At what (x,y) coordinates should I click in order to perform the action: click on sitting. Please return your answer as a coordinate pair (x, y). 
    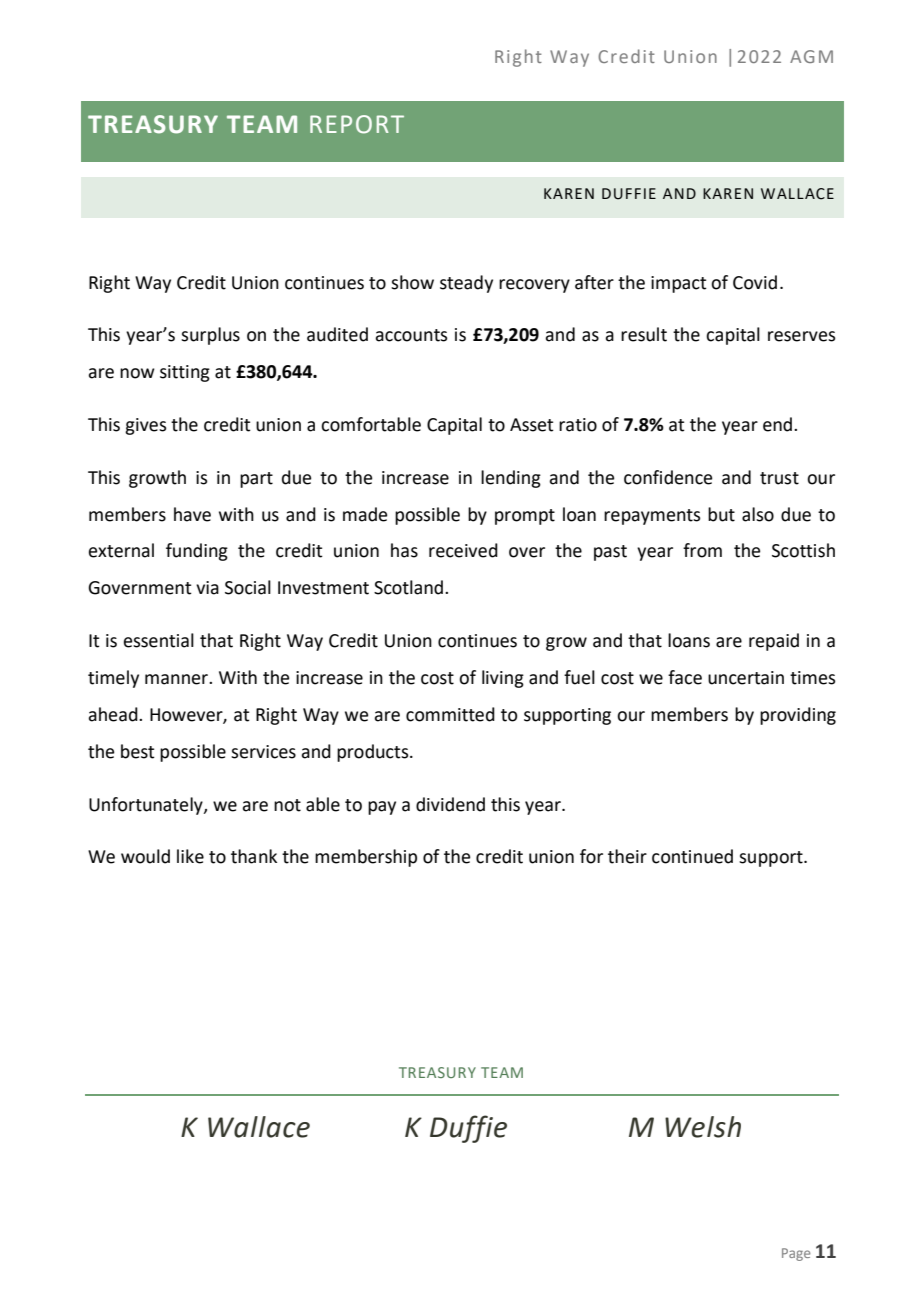
    Looking at the image, I should click on (185, 373).
